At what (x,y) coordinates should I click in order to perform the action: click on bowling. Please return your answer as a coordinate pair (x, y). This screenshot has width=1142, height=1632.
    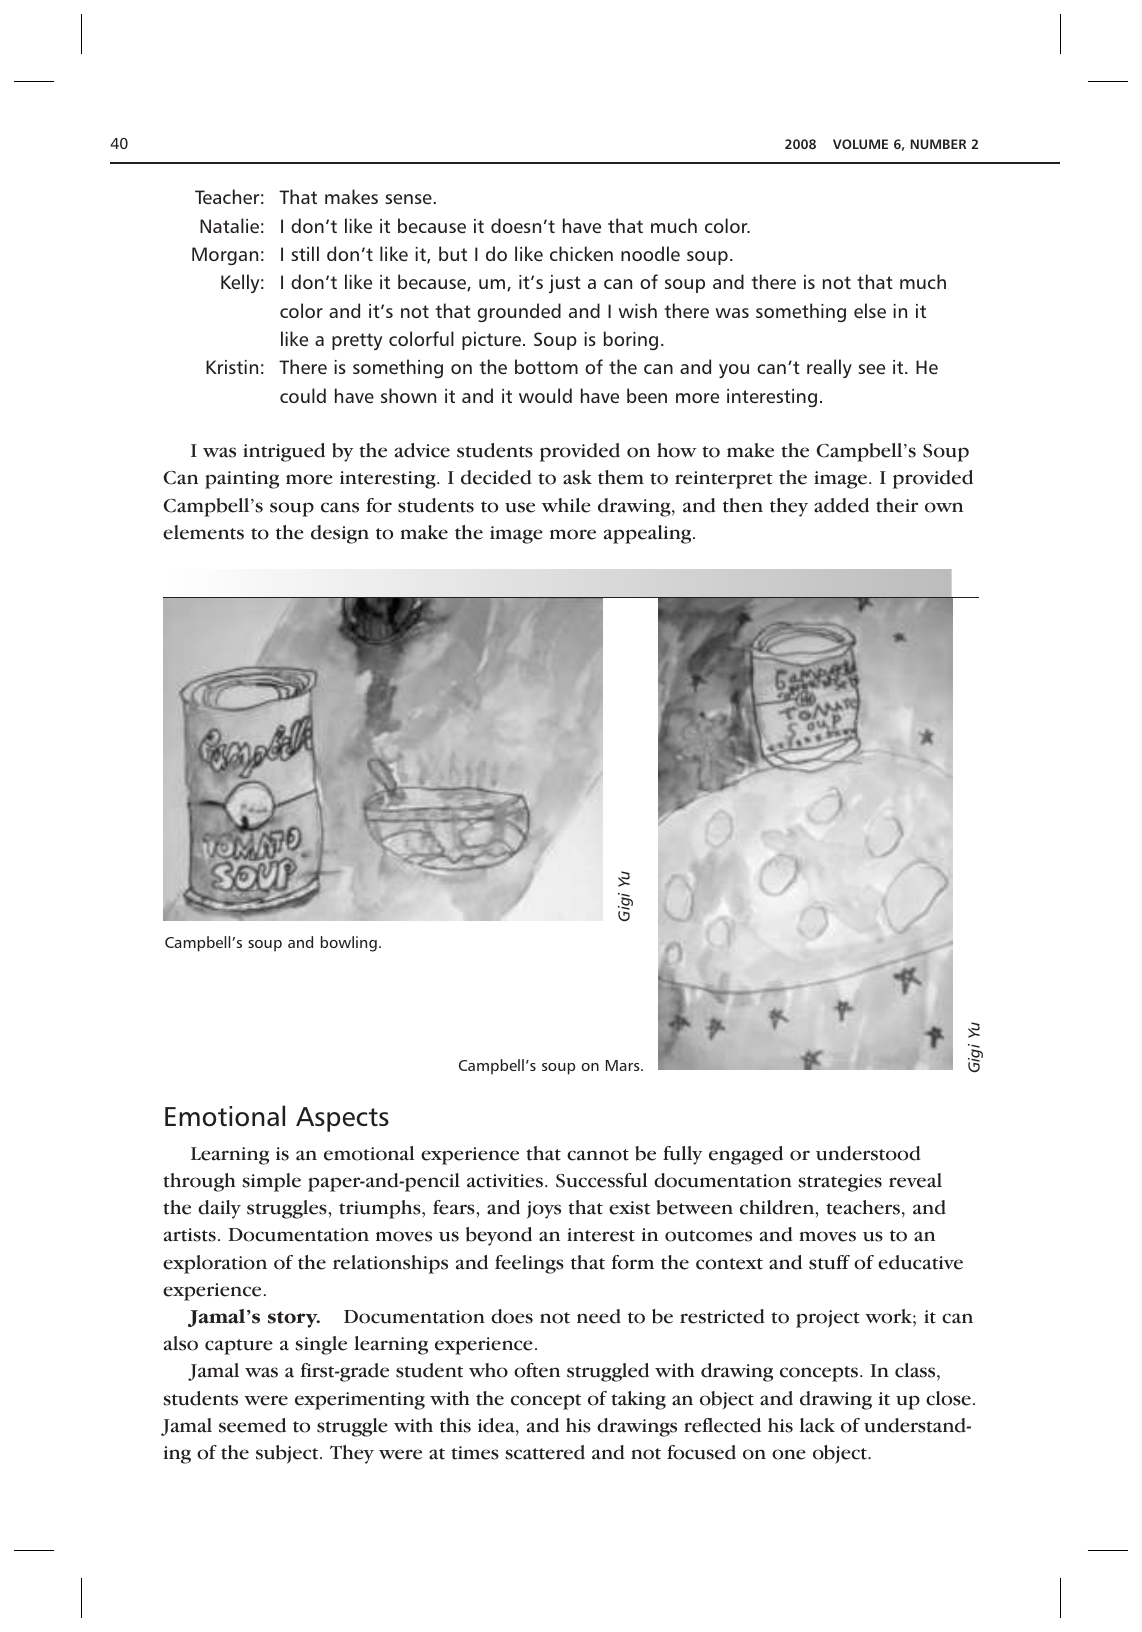
    Looking at the image, I should click on (349, 944).
